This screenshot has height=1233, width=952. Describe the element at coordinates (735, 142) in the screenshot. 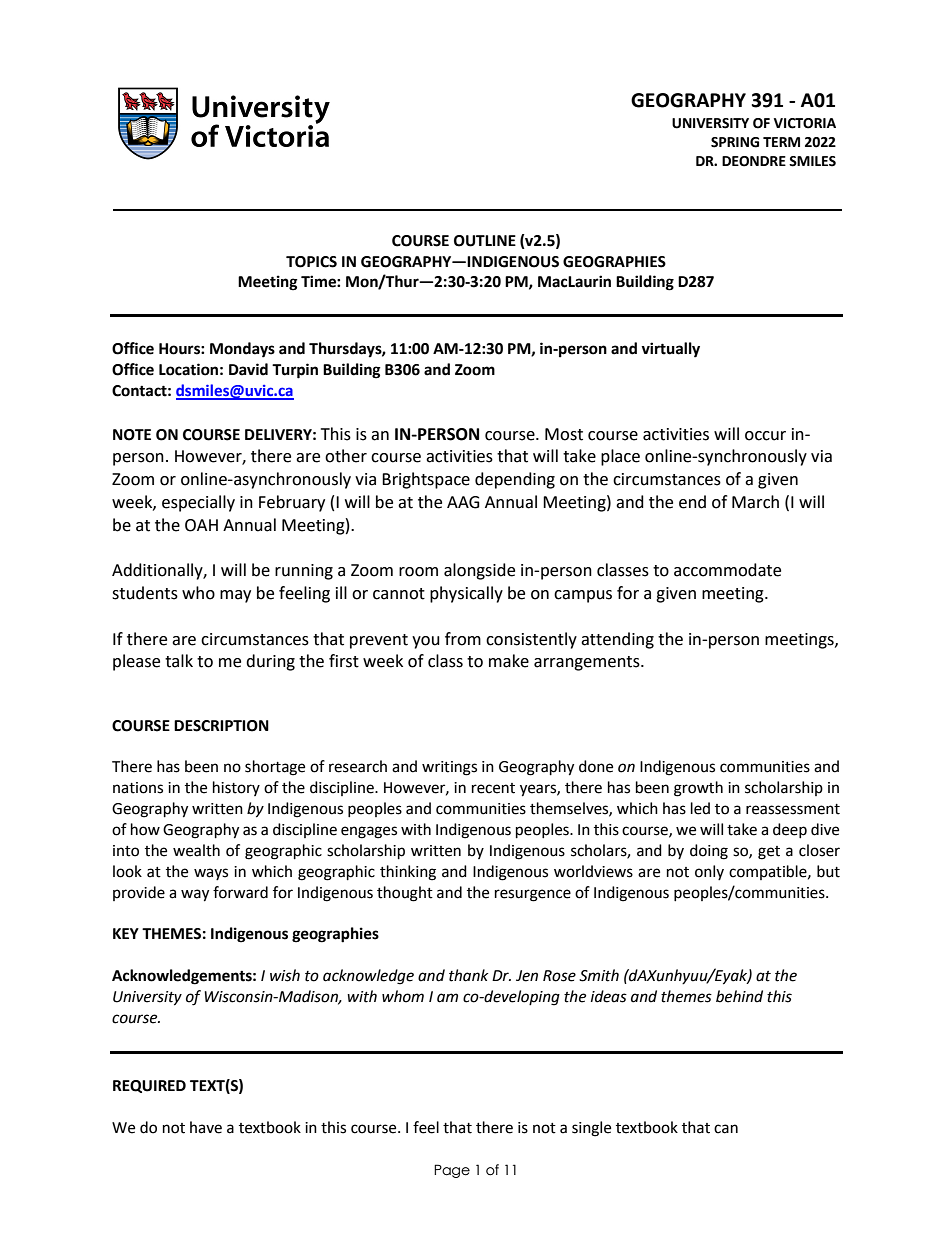

I see `SPRING` at that location.
